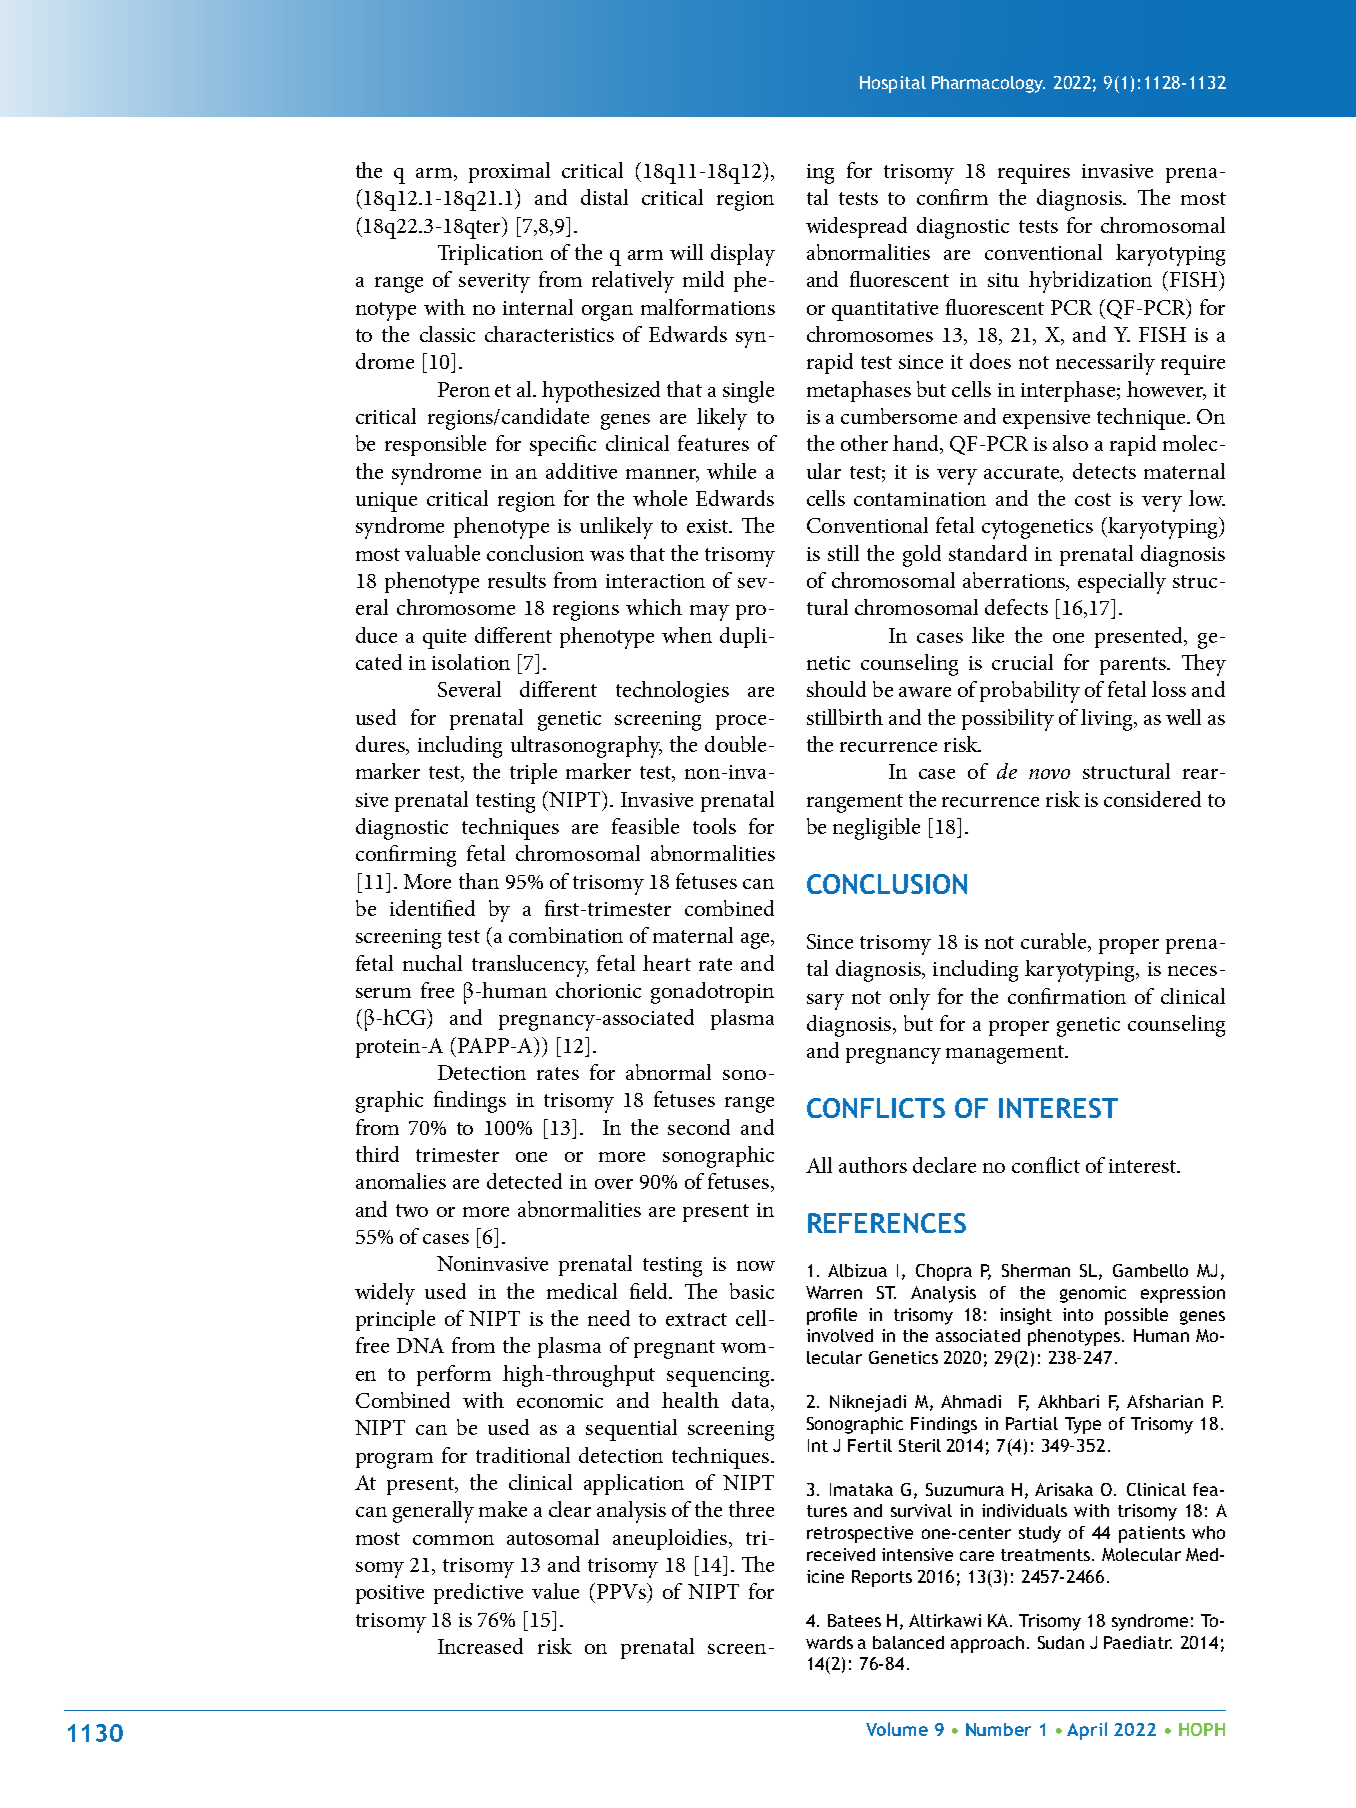 This screenshot has width=1356, height=1808. Describe the element at coordinates (471, 662) in the screenshot. I see `isolation` at that location.
